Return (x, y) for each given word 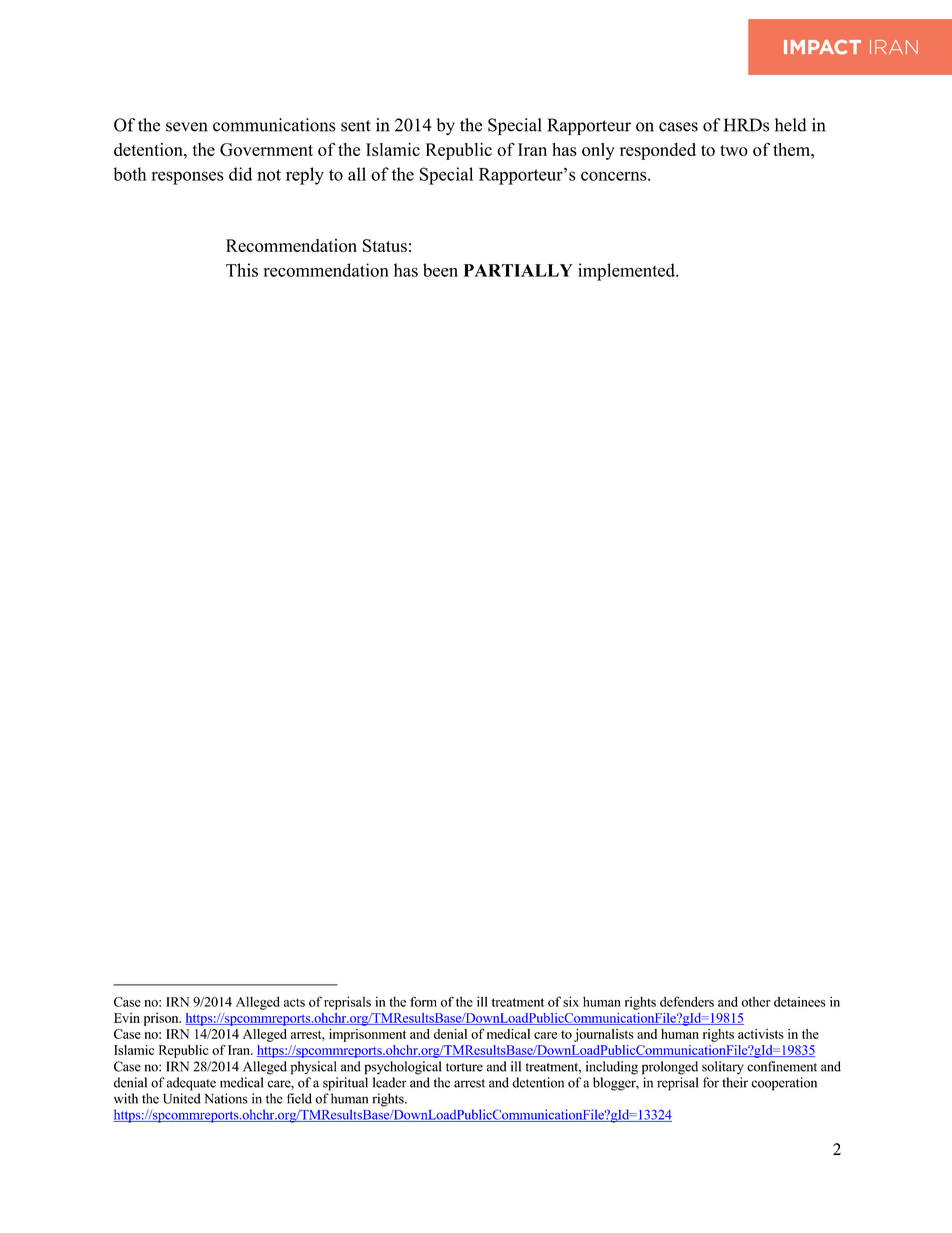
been (440, 270)
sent (356, 126)
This (242, 270)
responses (187, 178)
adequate (191, 1084)
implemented (627, 272)
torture (464, 1067)
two (734, 150)
